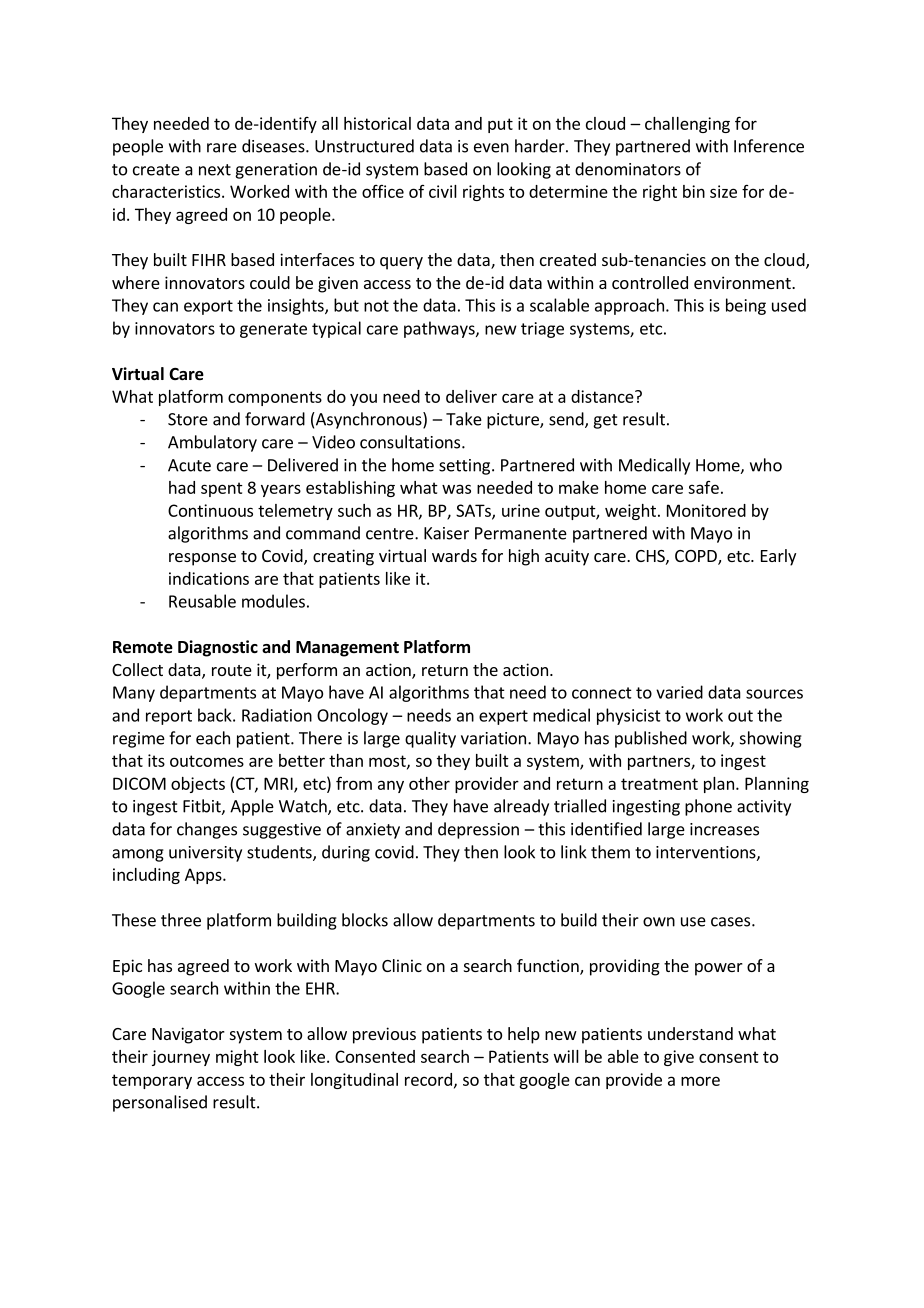 Image resolution: width=924 pixels, height=1308 pixels. I want to click on distance, so click(603, 396).
